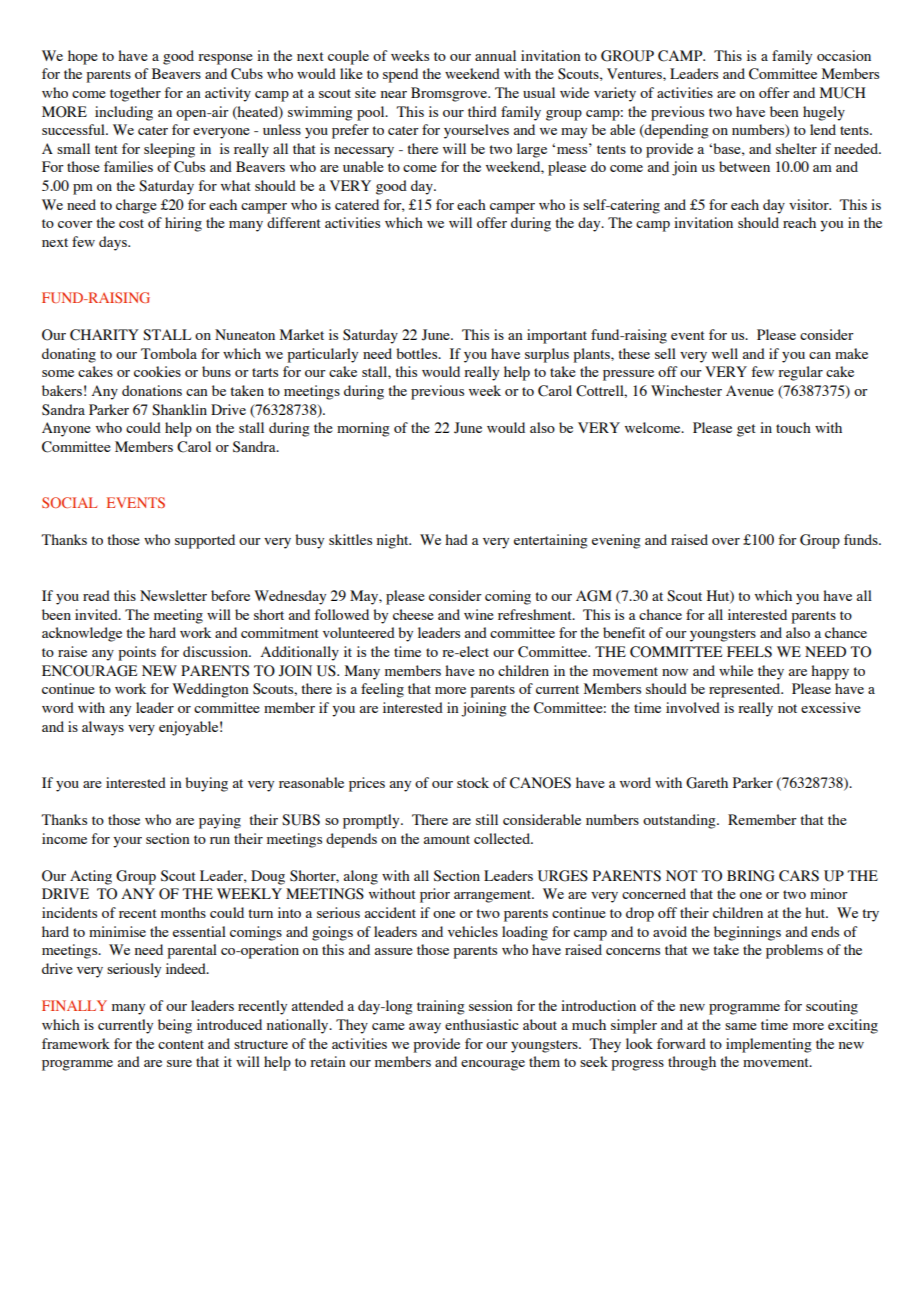 This screenshot has height=1308, width=924. What do you see at coordinates (104, 335) in the screenshot?
I see `CHARITY` at bounding box center [104, 335].
